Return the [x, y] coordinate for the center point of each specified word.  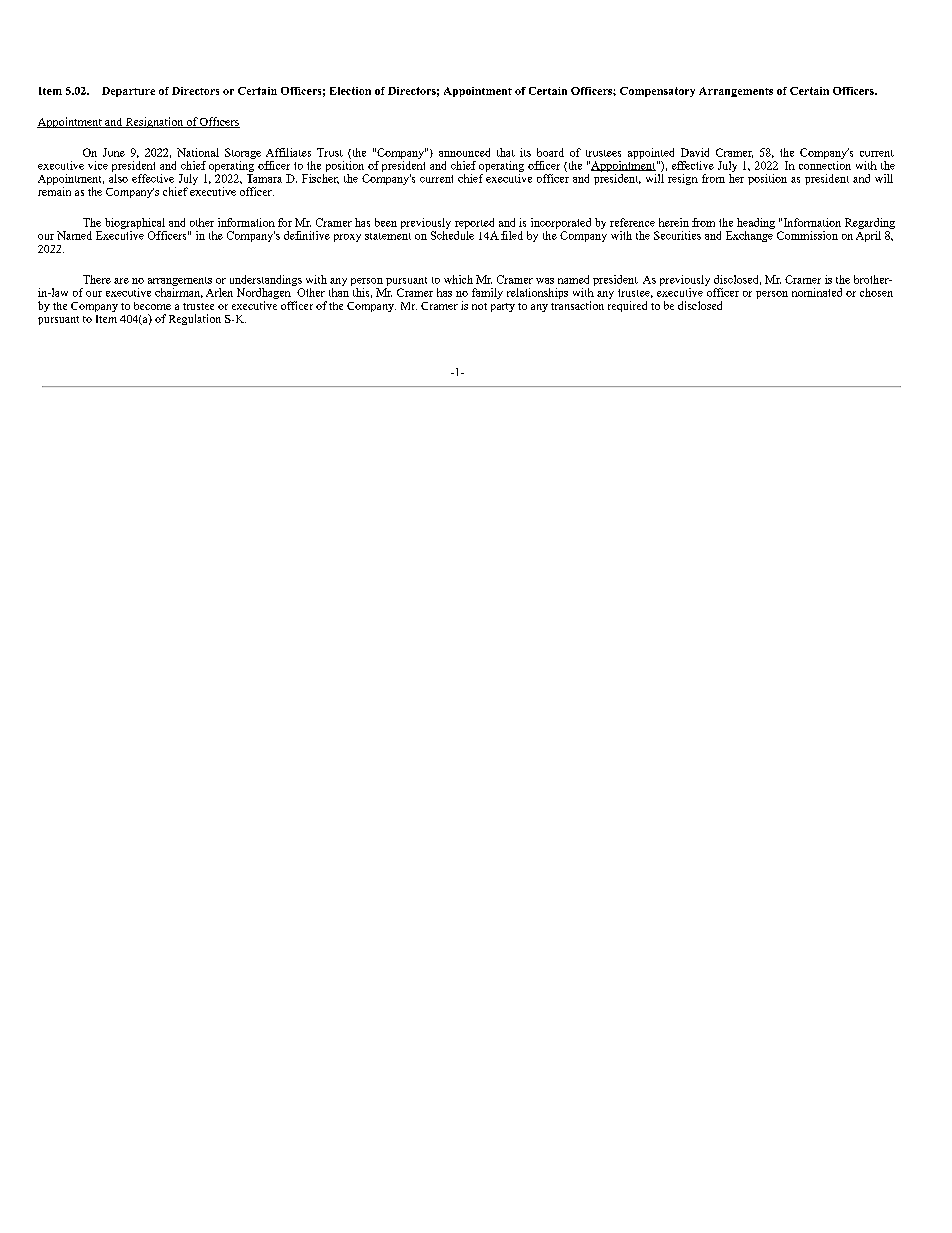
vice [98, 165]
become [152, 306]
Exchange [749, 236]
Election [350, 91]
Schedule [452, 235]
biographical [136, 225]
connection [825, 165]
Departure [128, 92]
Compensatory [657, 92]
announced [464, 152]
